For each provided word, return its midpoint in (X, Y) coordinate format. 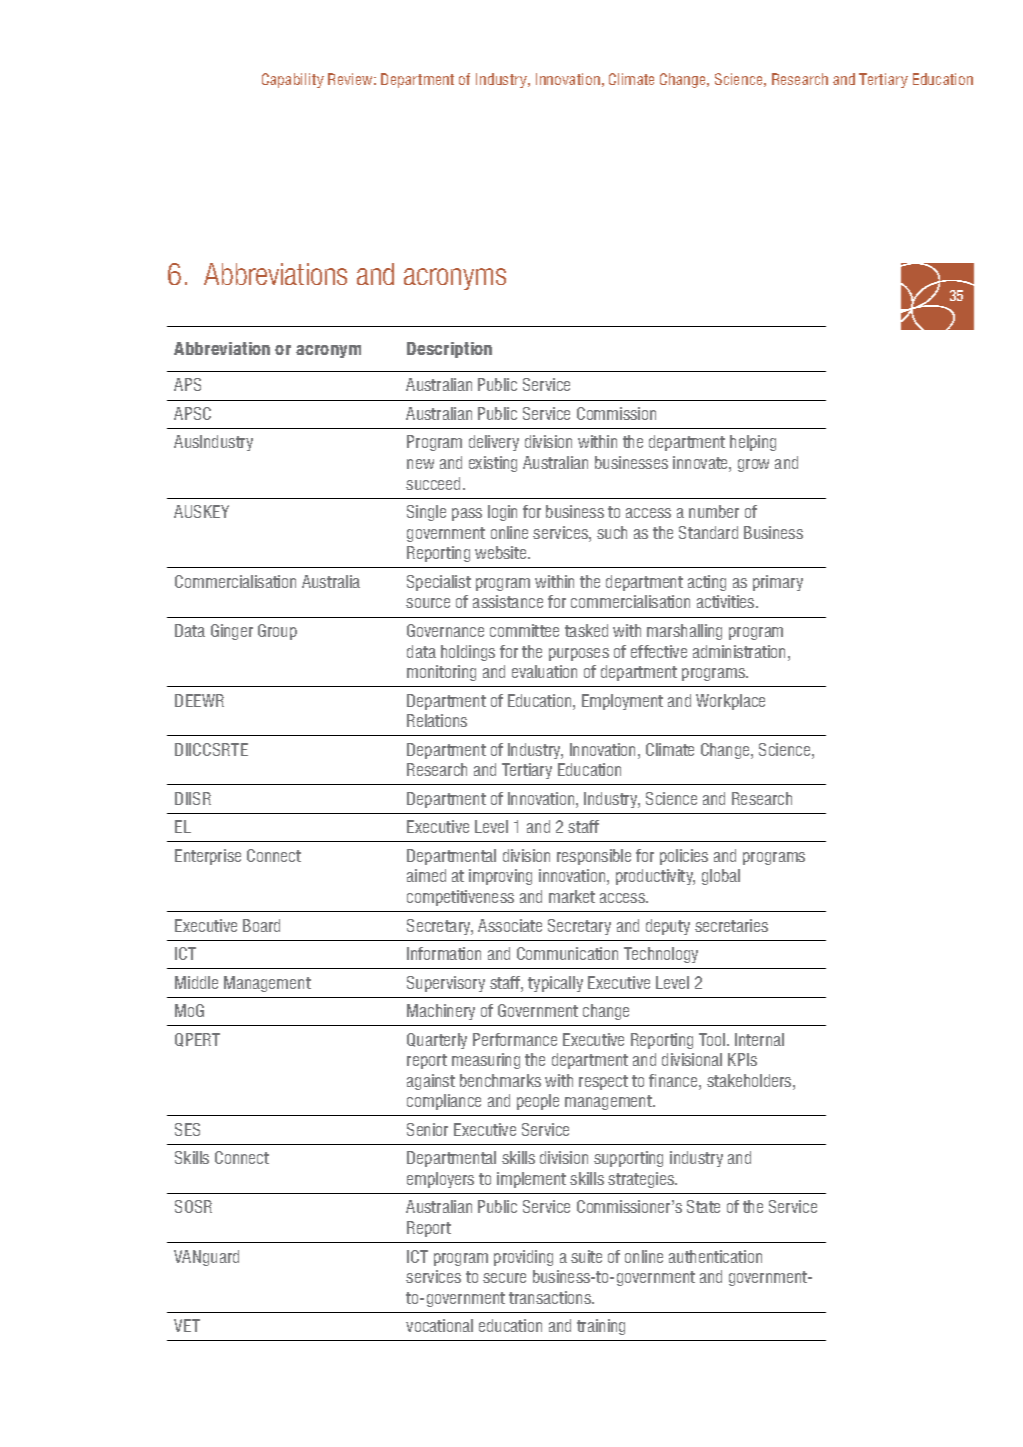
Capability (293, 80)
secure (504, 1278)
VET (187, 1325)
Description (449, 350)
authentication (715, 1256)
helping (753, 443)
